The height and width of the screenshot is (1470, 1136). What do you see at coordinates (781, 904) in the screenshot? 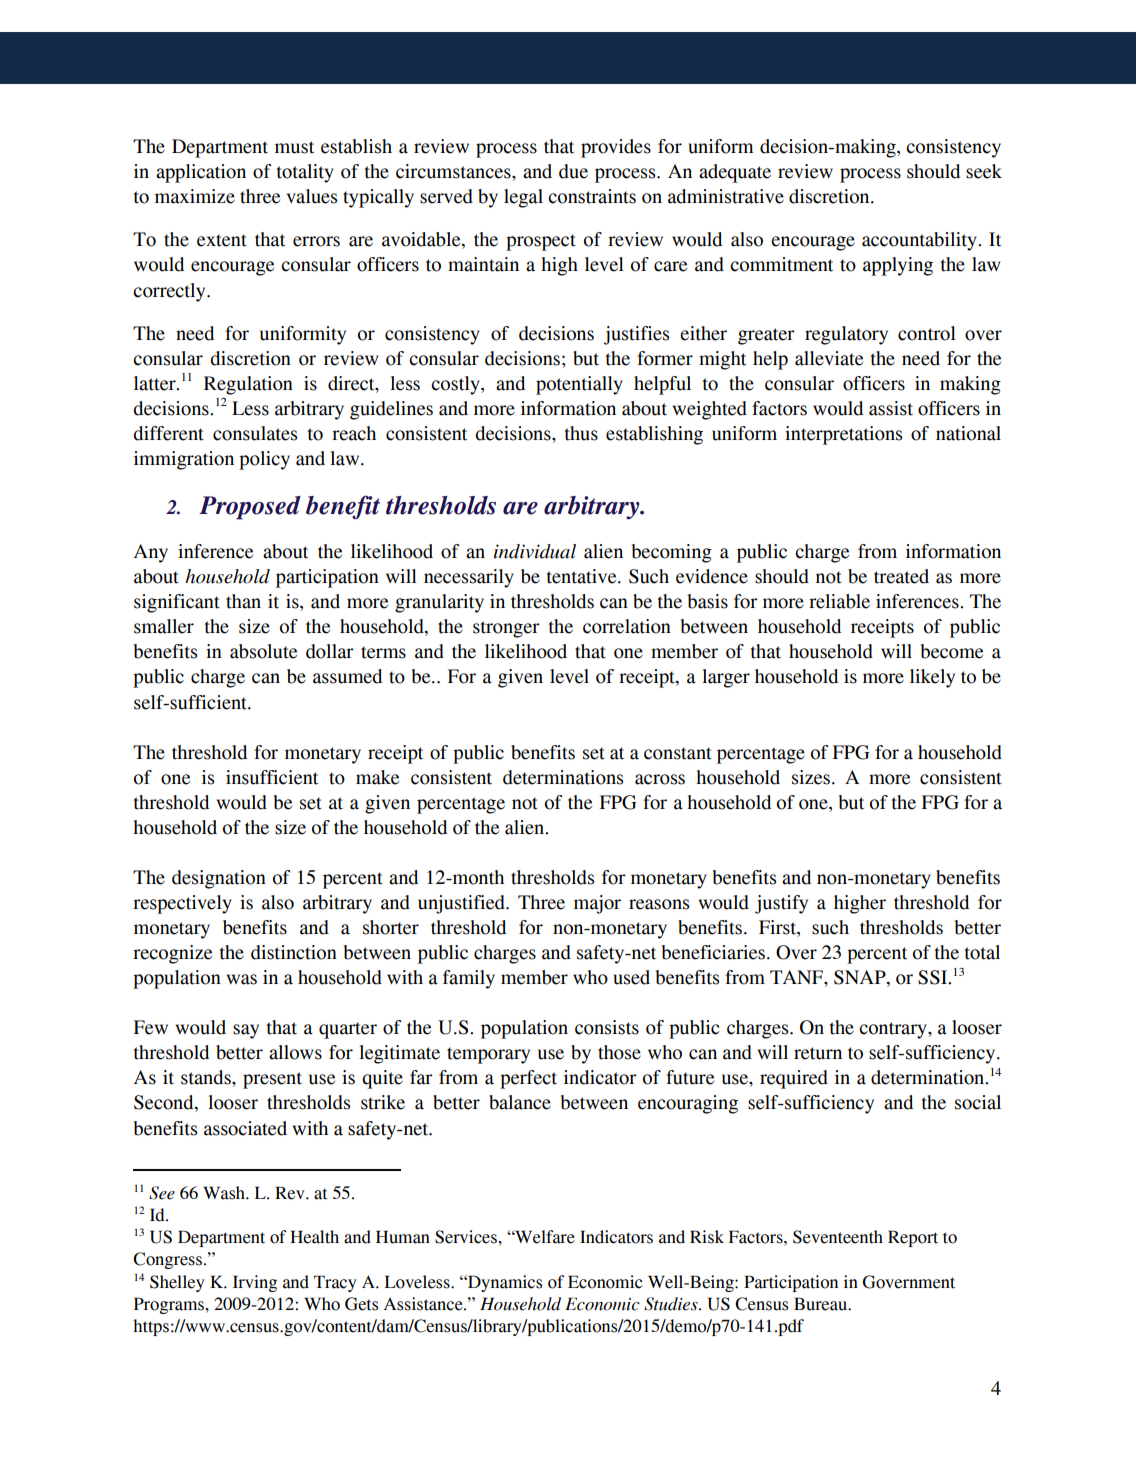
I see `justify` at bounding box center [781, 904].
